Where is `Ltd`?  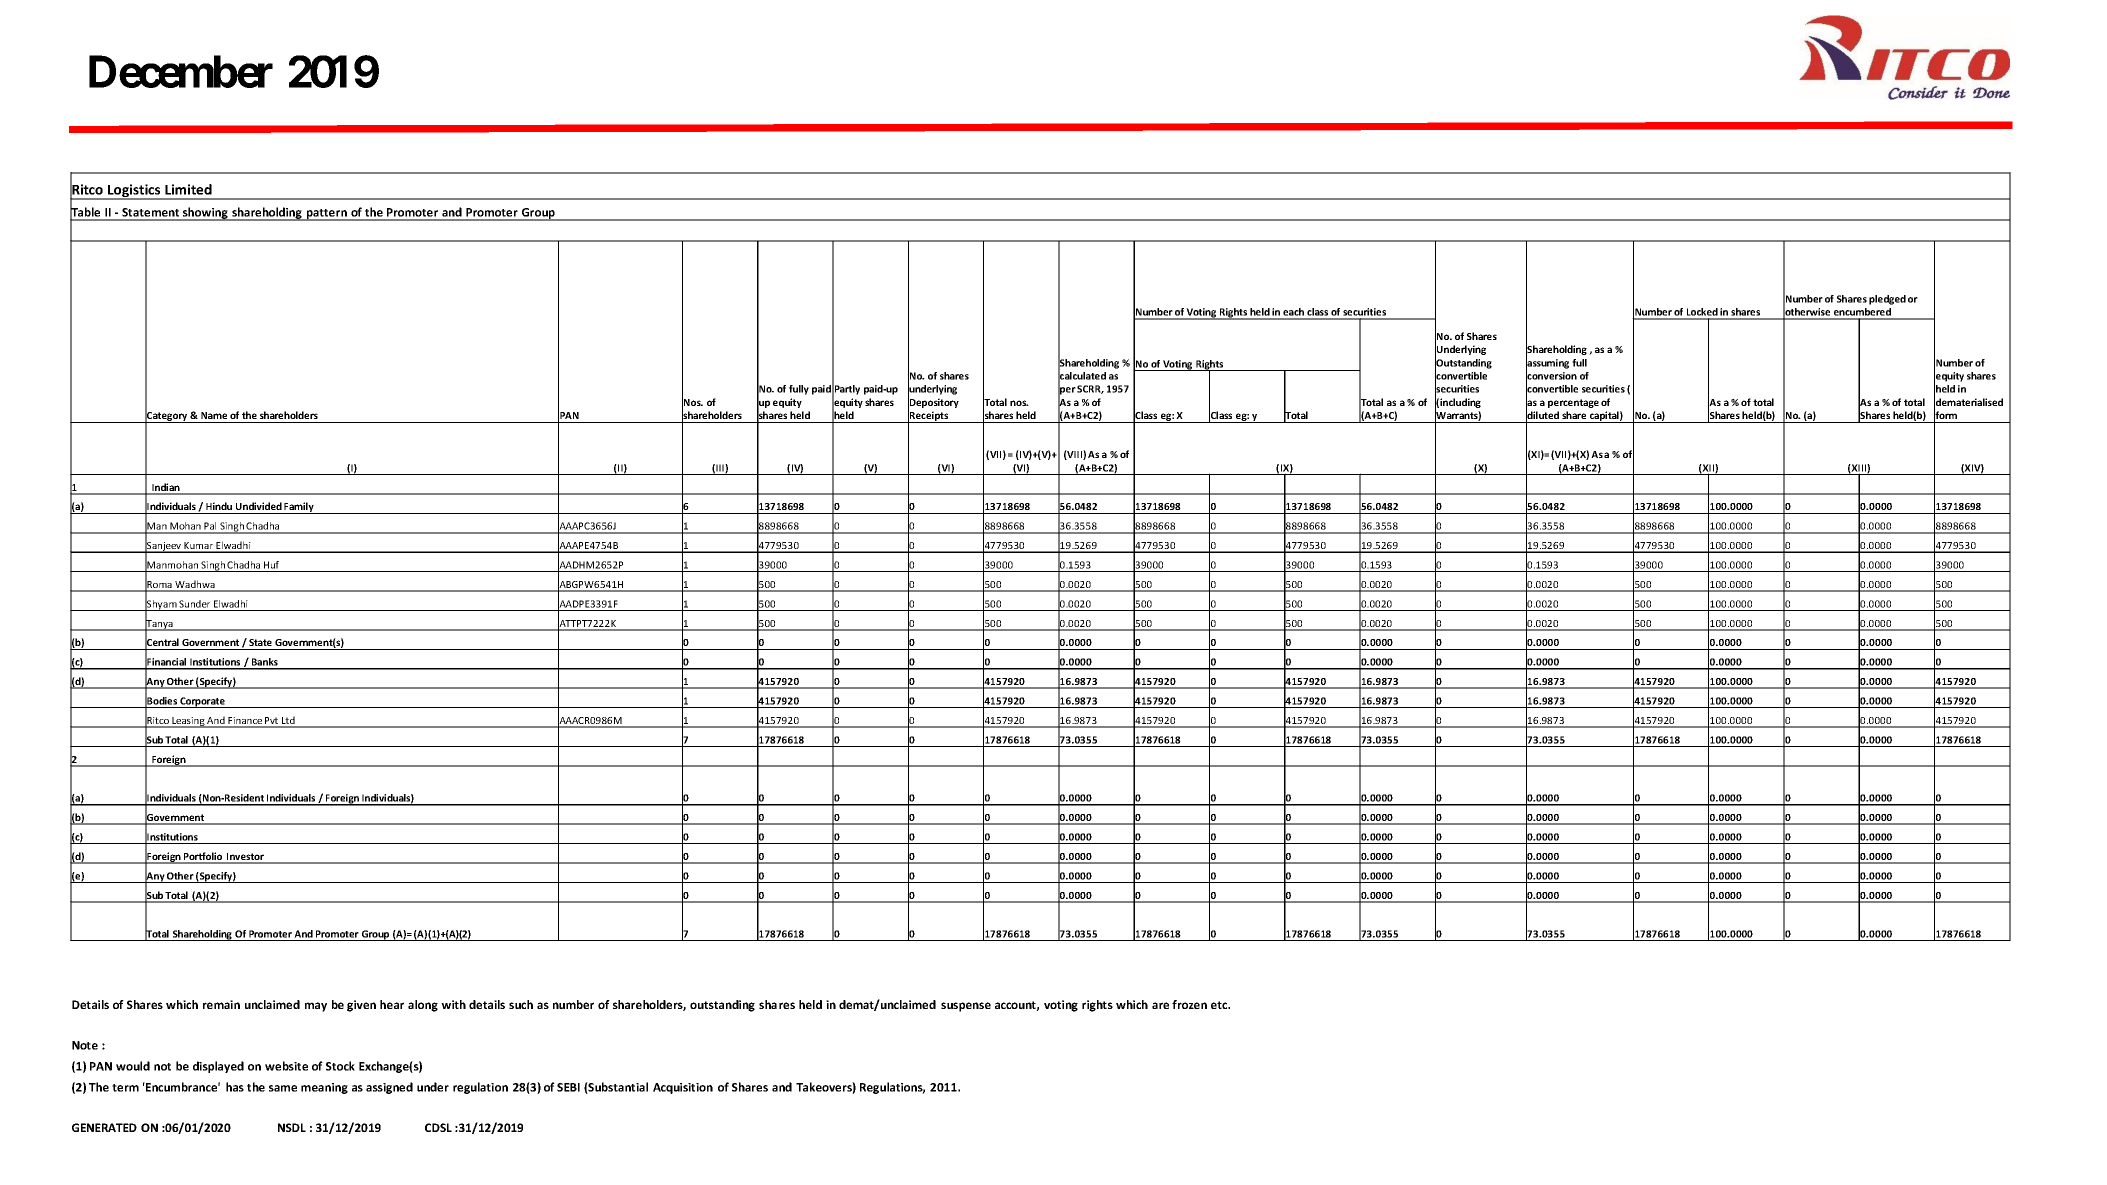 Ltd is located at coordinates (288, 721).
